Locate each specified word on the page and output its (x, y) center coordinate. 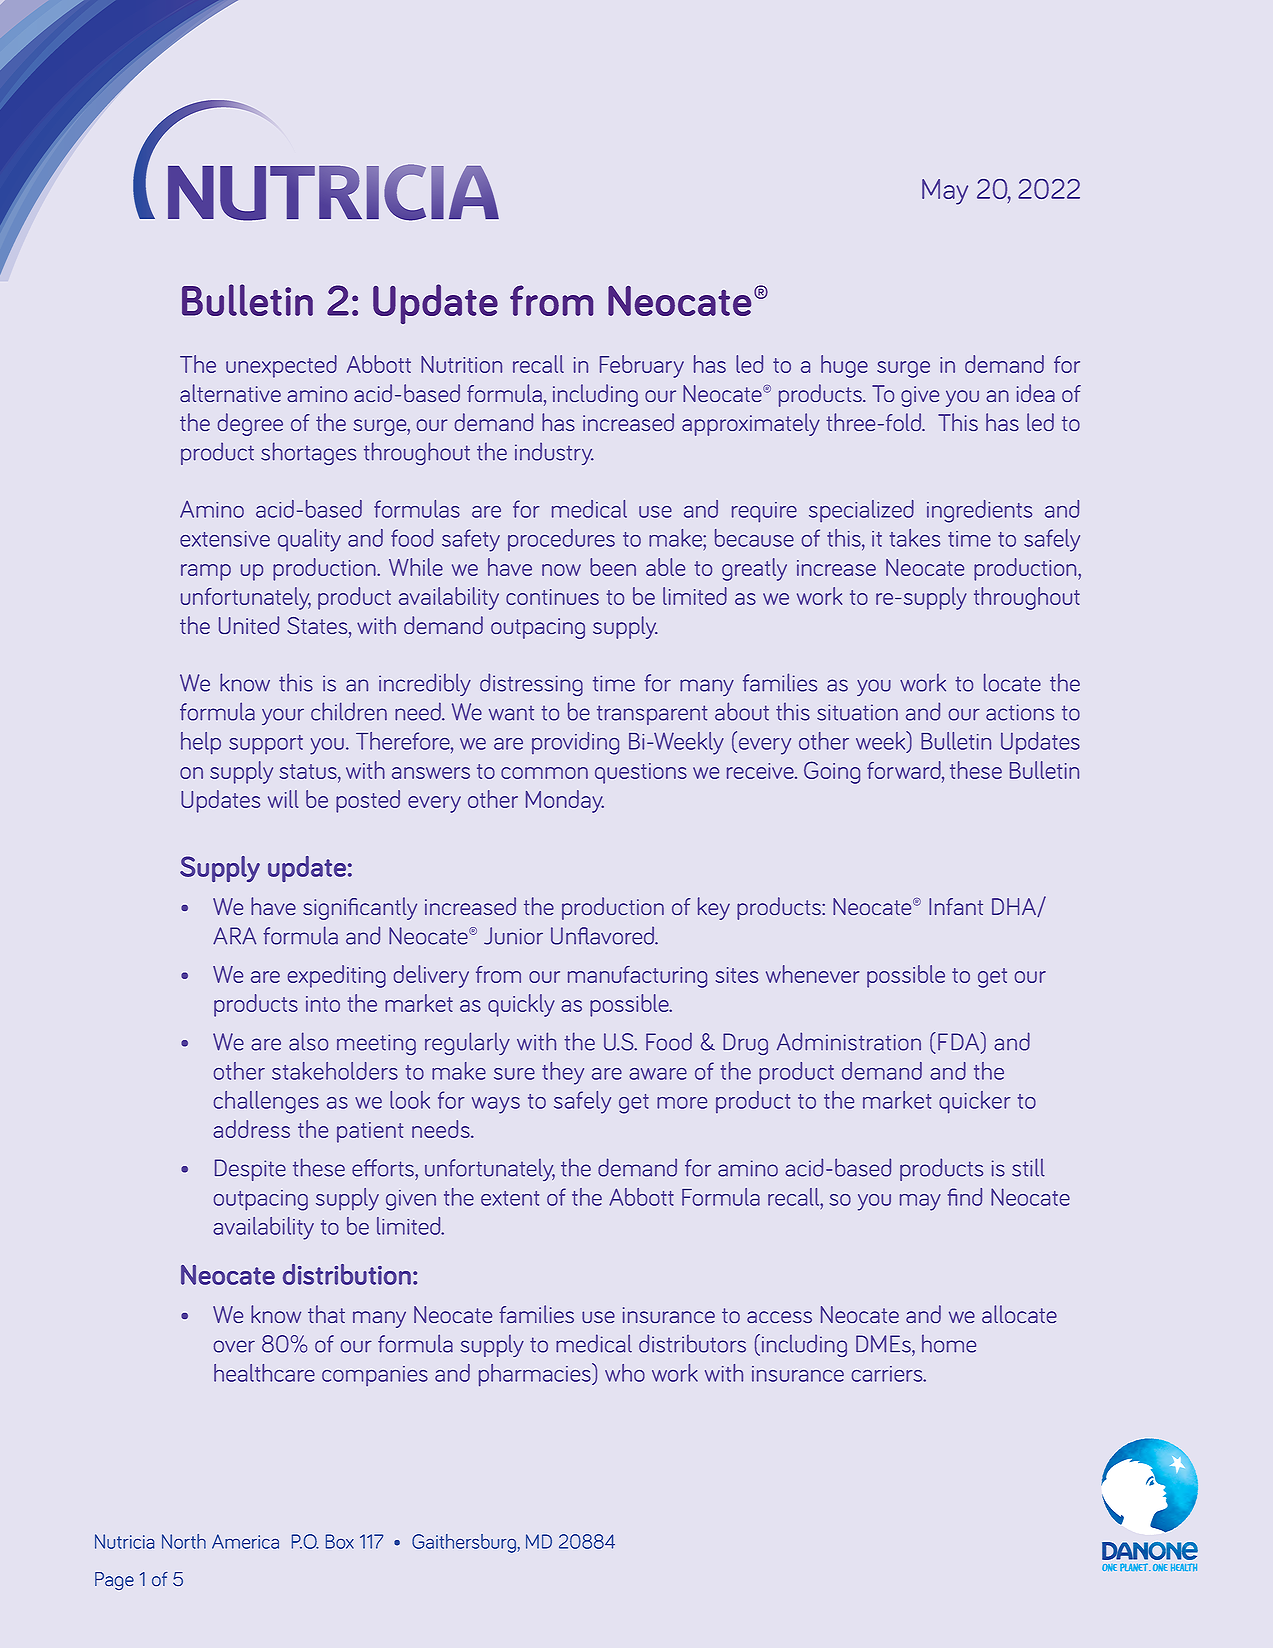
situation (857, 712)
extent (510, 1198)
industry (554, 454)
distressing (531, 684)
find (965, 1197)
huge (844, 366)
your (283, 716)
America (245, 1541)
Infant (956, 906)
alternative (230, 393)
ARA (234, 936)
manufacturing (637, 977)
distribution (347, 1274)
